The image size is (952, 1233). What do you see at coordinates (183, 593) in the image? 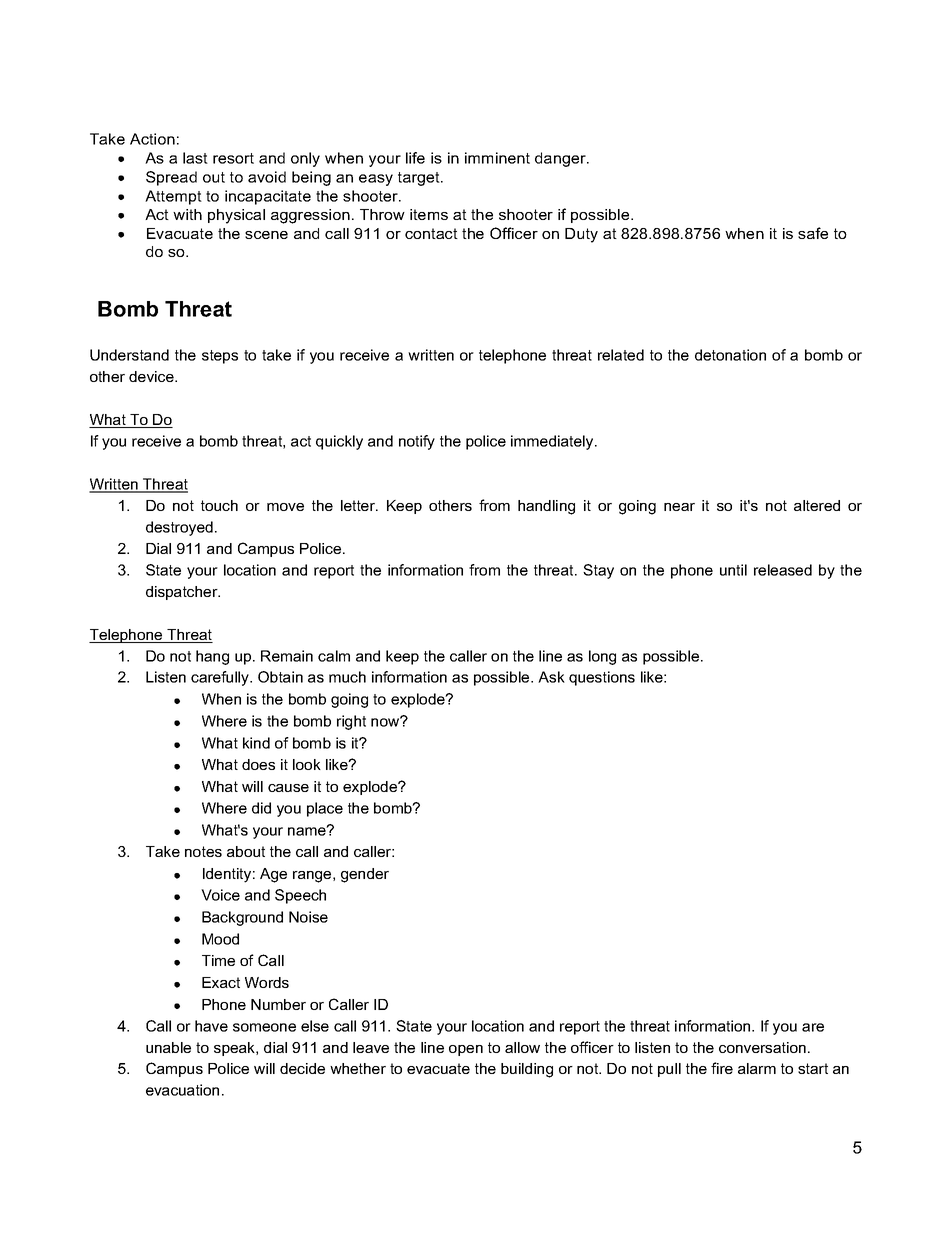
I see `dispatcher` at bounding box center [183, 593].
